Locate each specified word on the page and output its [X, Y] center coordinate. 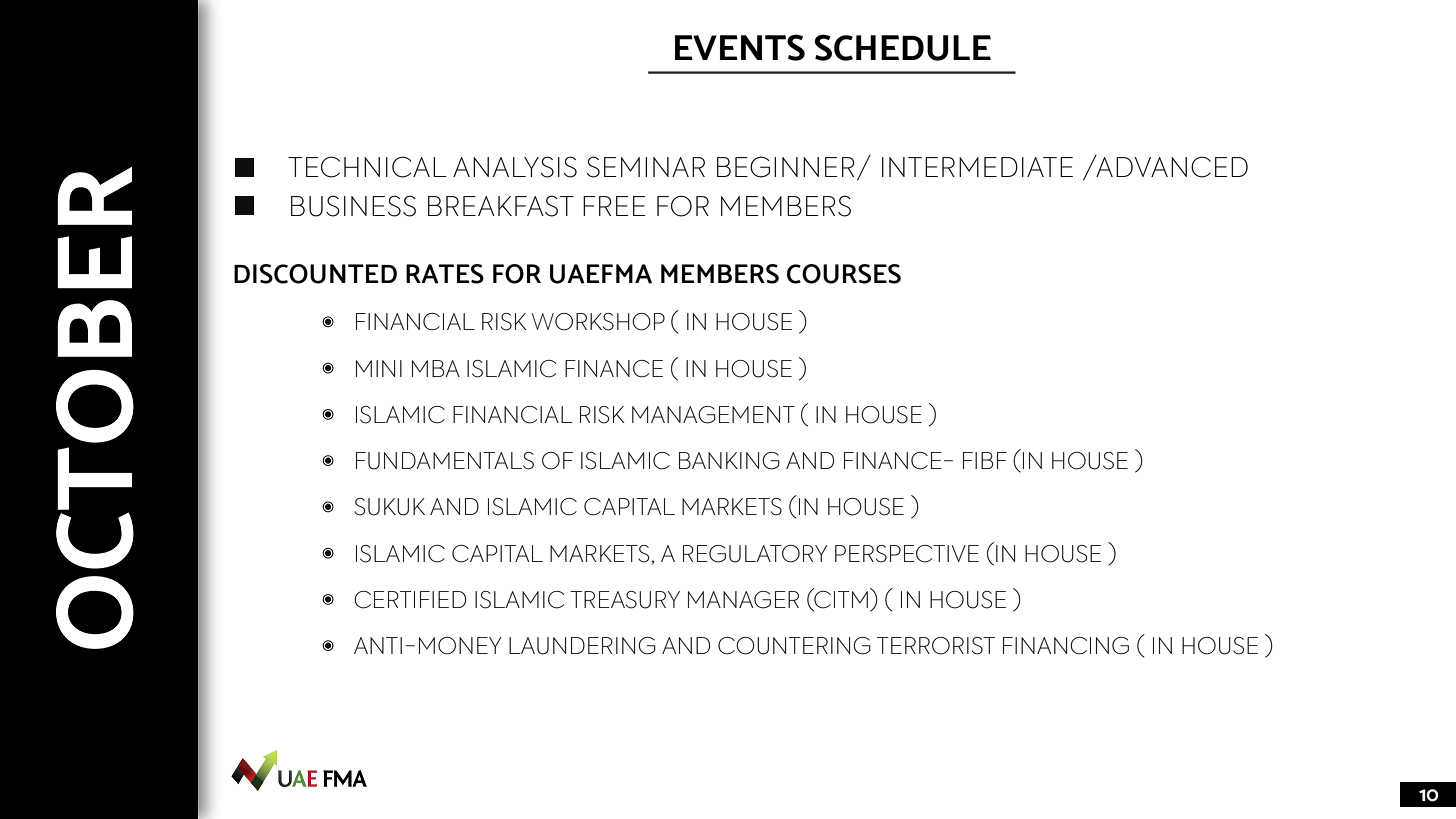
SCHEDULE [903, 47]
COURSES [844, 274]
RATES [445, 274]
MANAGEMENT [713, 415]
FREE [614, 206]
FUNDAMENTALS [445, 461]
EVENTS [740, 47]
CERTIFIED [410, 600]
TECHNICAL [367, 167]
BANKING [729, 461]
